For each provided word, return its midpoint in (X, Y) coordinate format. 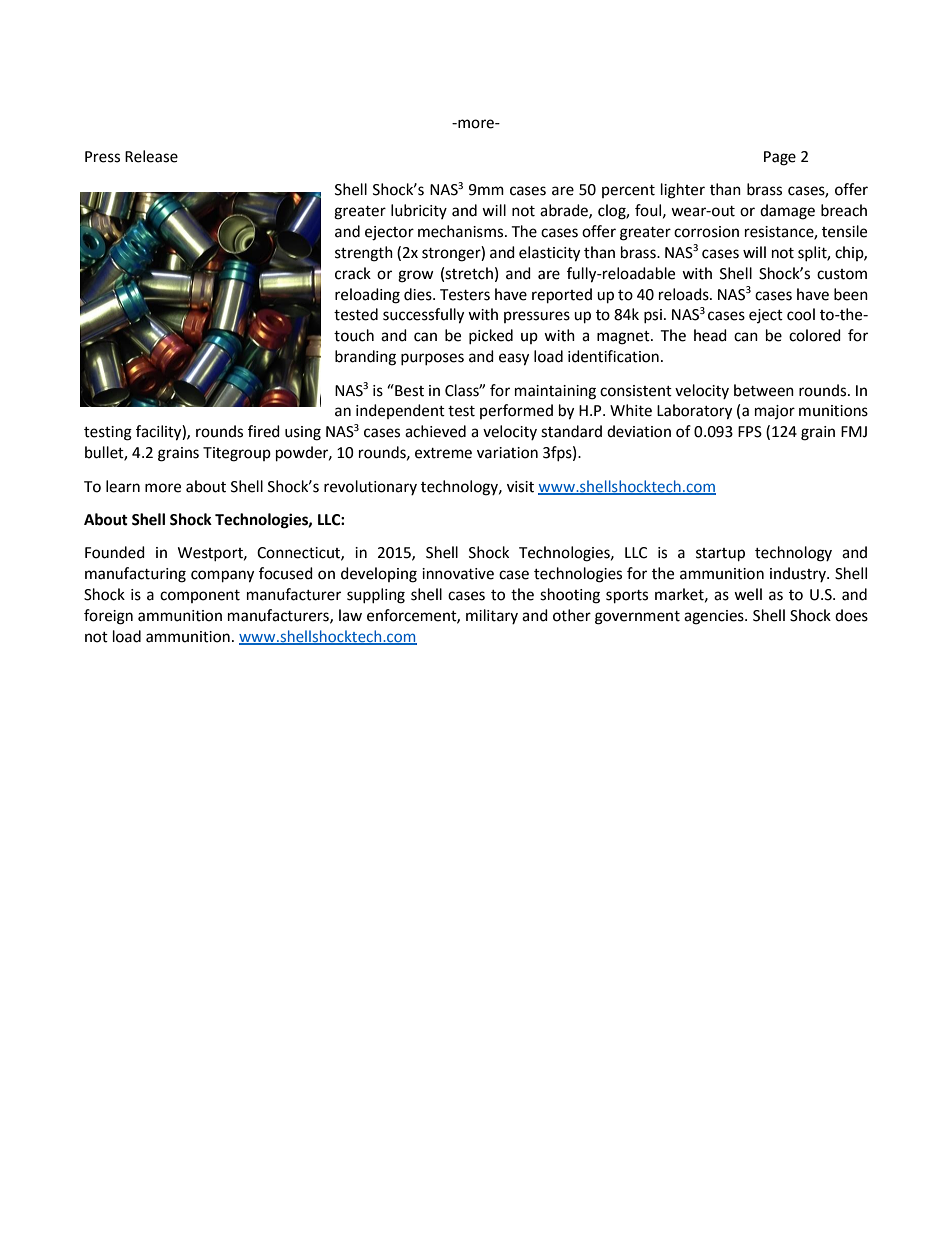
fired (264, 431)
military (492, 616)
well (748, 594)
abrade (565, 211)
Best (408, 390)
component (200, 596)
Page (780, 158)
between (764, 390)
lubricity (419, 211)
